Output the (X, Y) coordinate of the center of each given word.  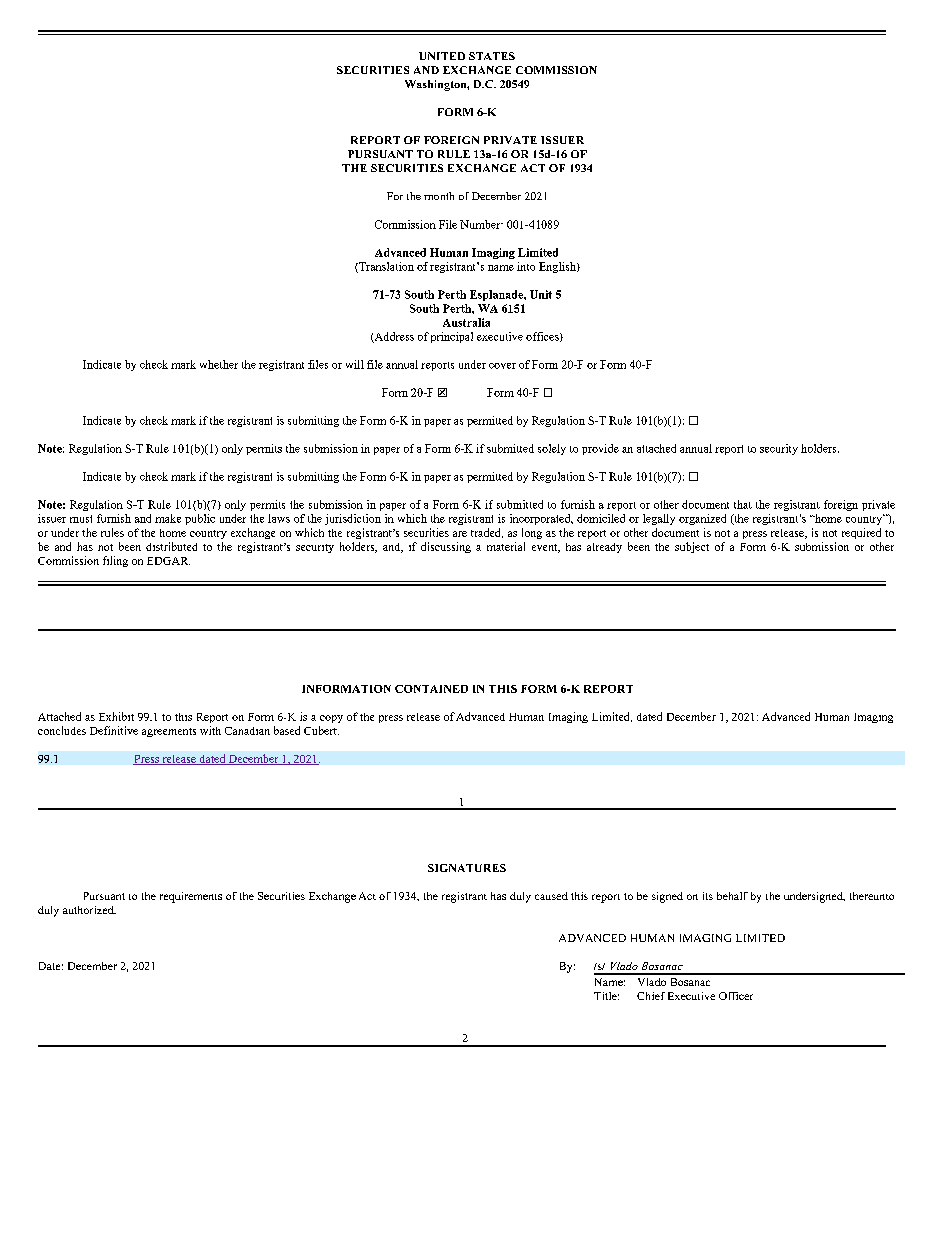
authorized (89, 910)
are (460, 534)
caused (551, 896)
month (439, 196)
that (743, 504)
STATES (492, 56)
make (168, 518)
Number (481, 224)
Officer (736, 996)
